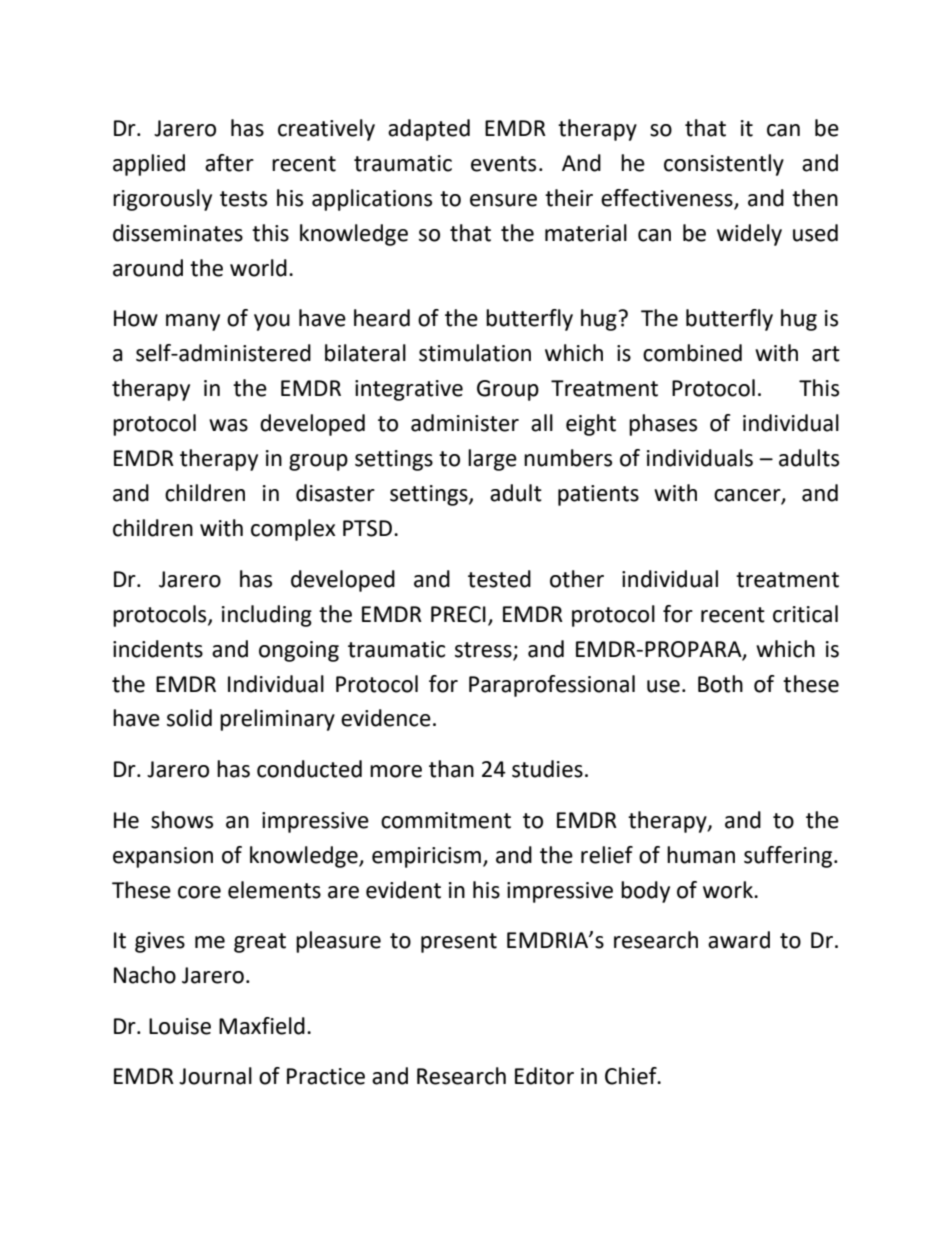 This document has width=952, height=1233. Describe the element at coordinates (701, 855) in the document. I see `human` at that location.
